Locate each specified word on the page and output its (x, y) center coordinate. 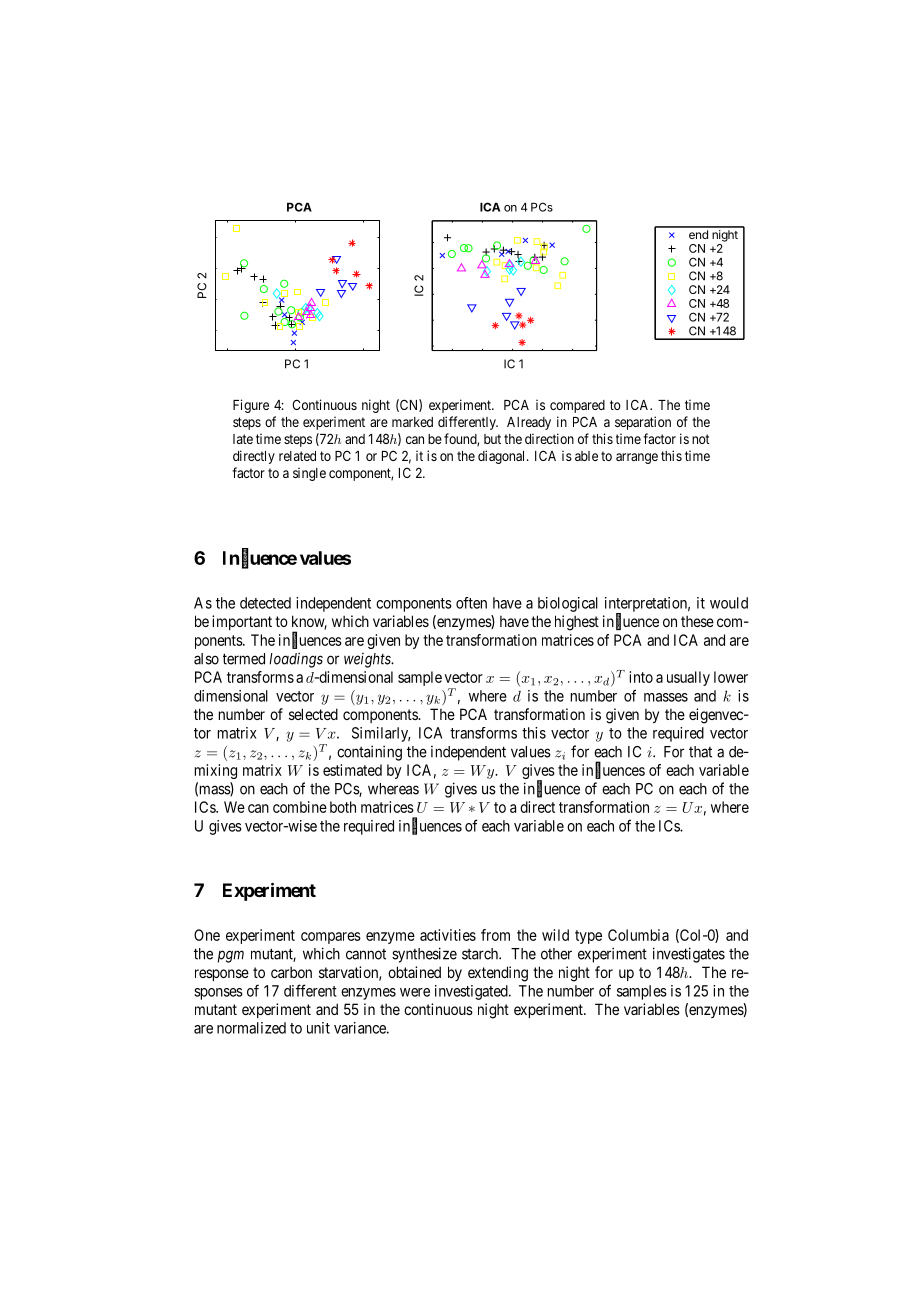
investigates (689, 955)
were (415, 992)
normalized (251, 1028)
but (492, 439)
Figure (251, 406)
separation (643, 423)
